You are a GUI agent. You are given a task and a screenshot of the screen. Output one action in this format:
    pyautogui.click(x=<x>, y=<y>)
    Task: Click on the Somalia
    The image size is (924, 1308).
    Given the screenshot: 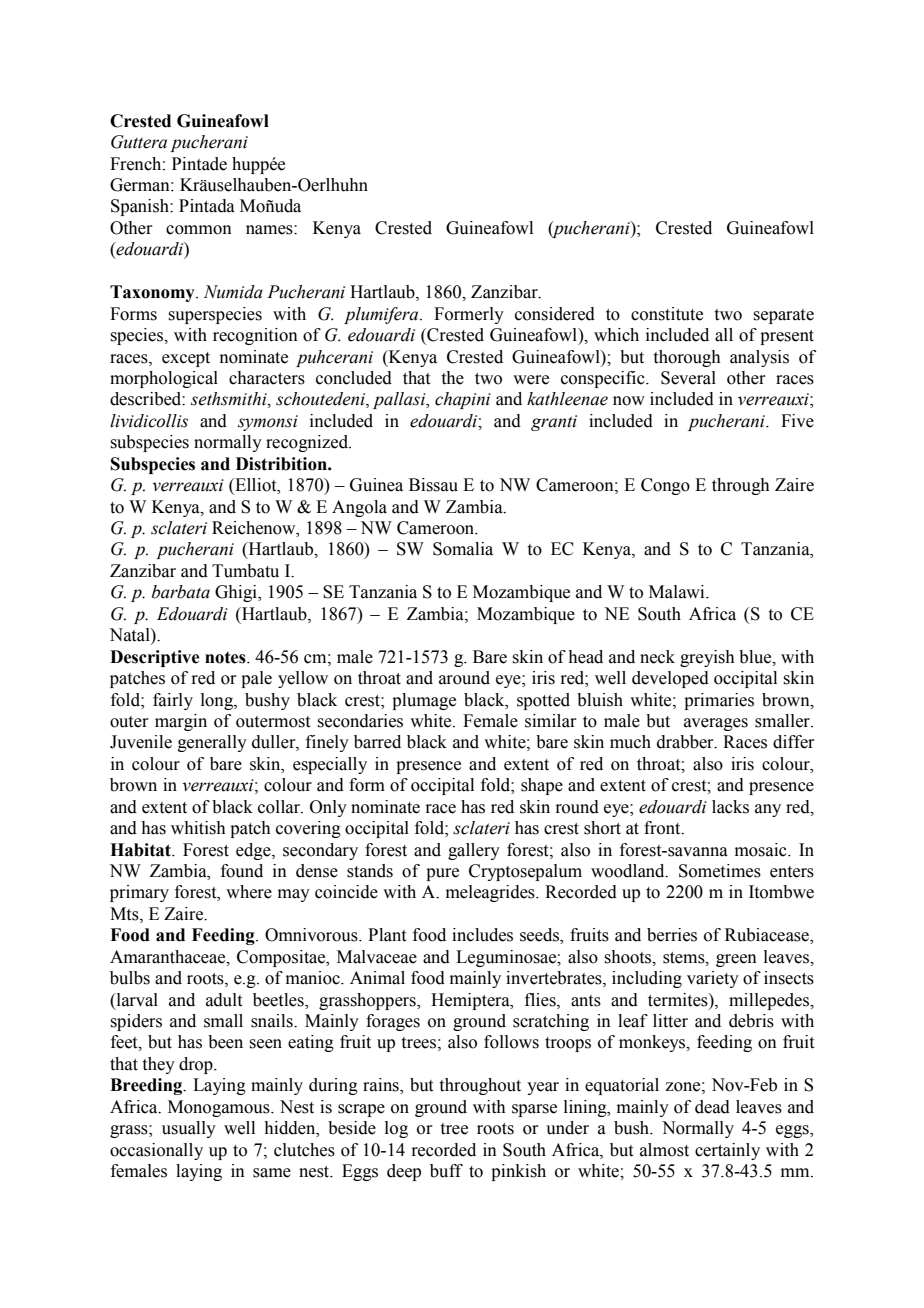 What is the action you would take?
    pyautogui.click(x=463, y=549)
